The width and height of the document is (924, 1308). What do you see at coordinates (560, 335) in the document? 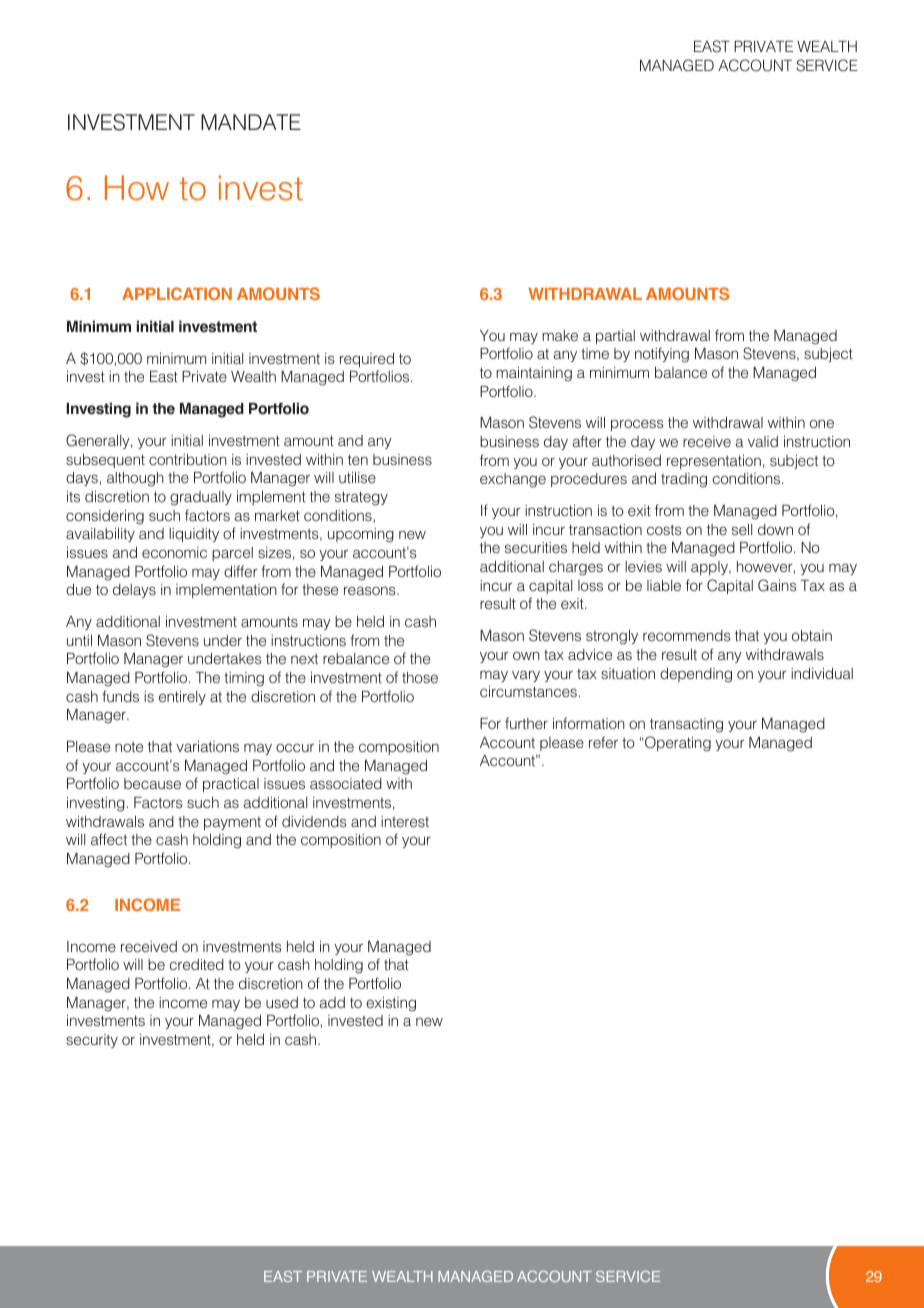
I see `make` at bounding box center [560, 335].
